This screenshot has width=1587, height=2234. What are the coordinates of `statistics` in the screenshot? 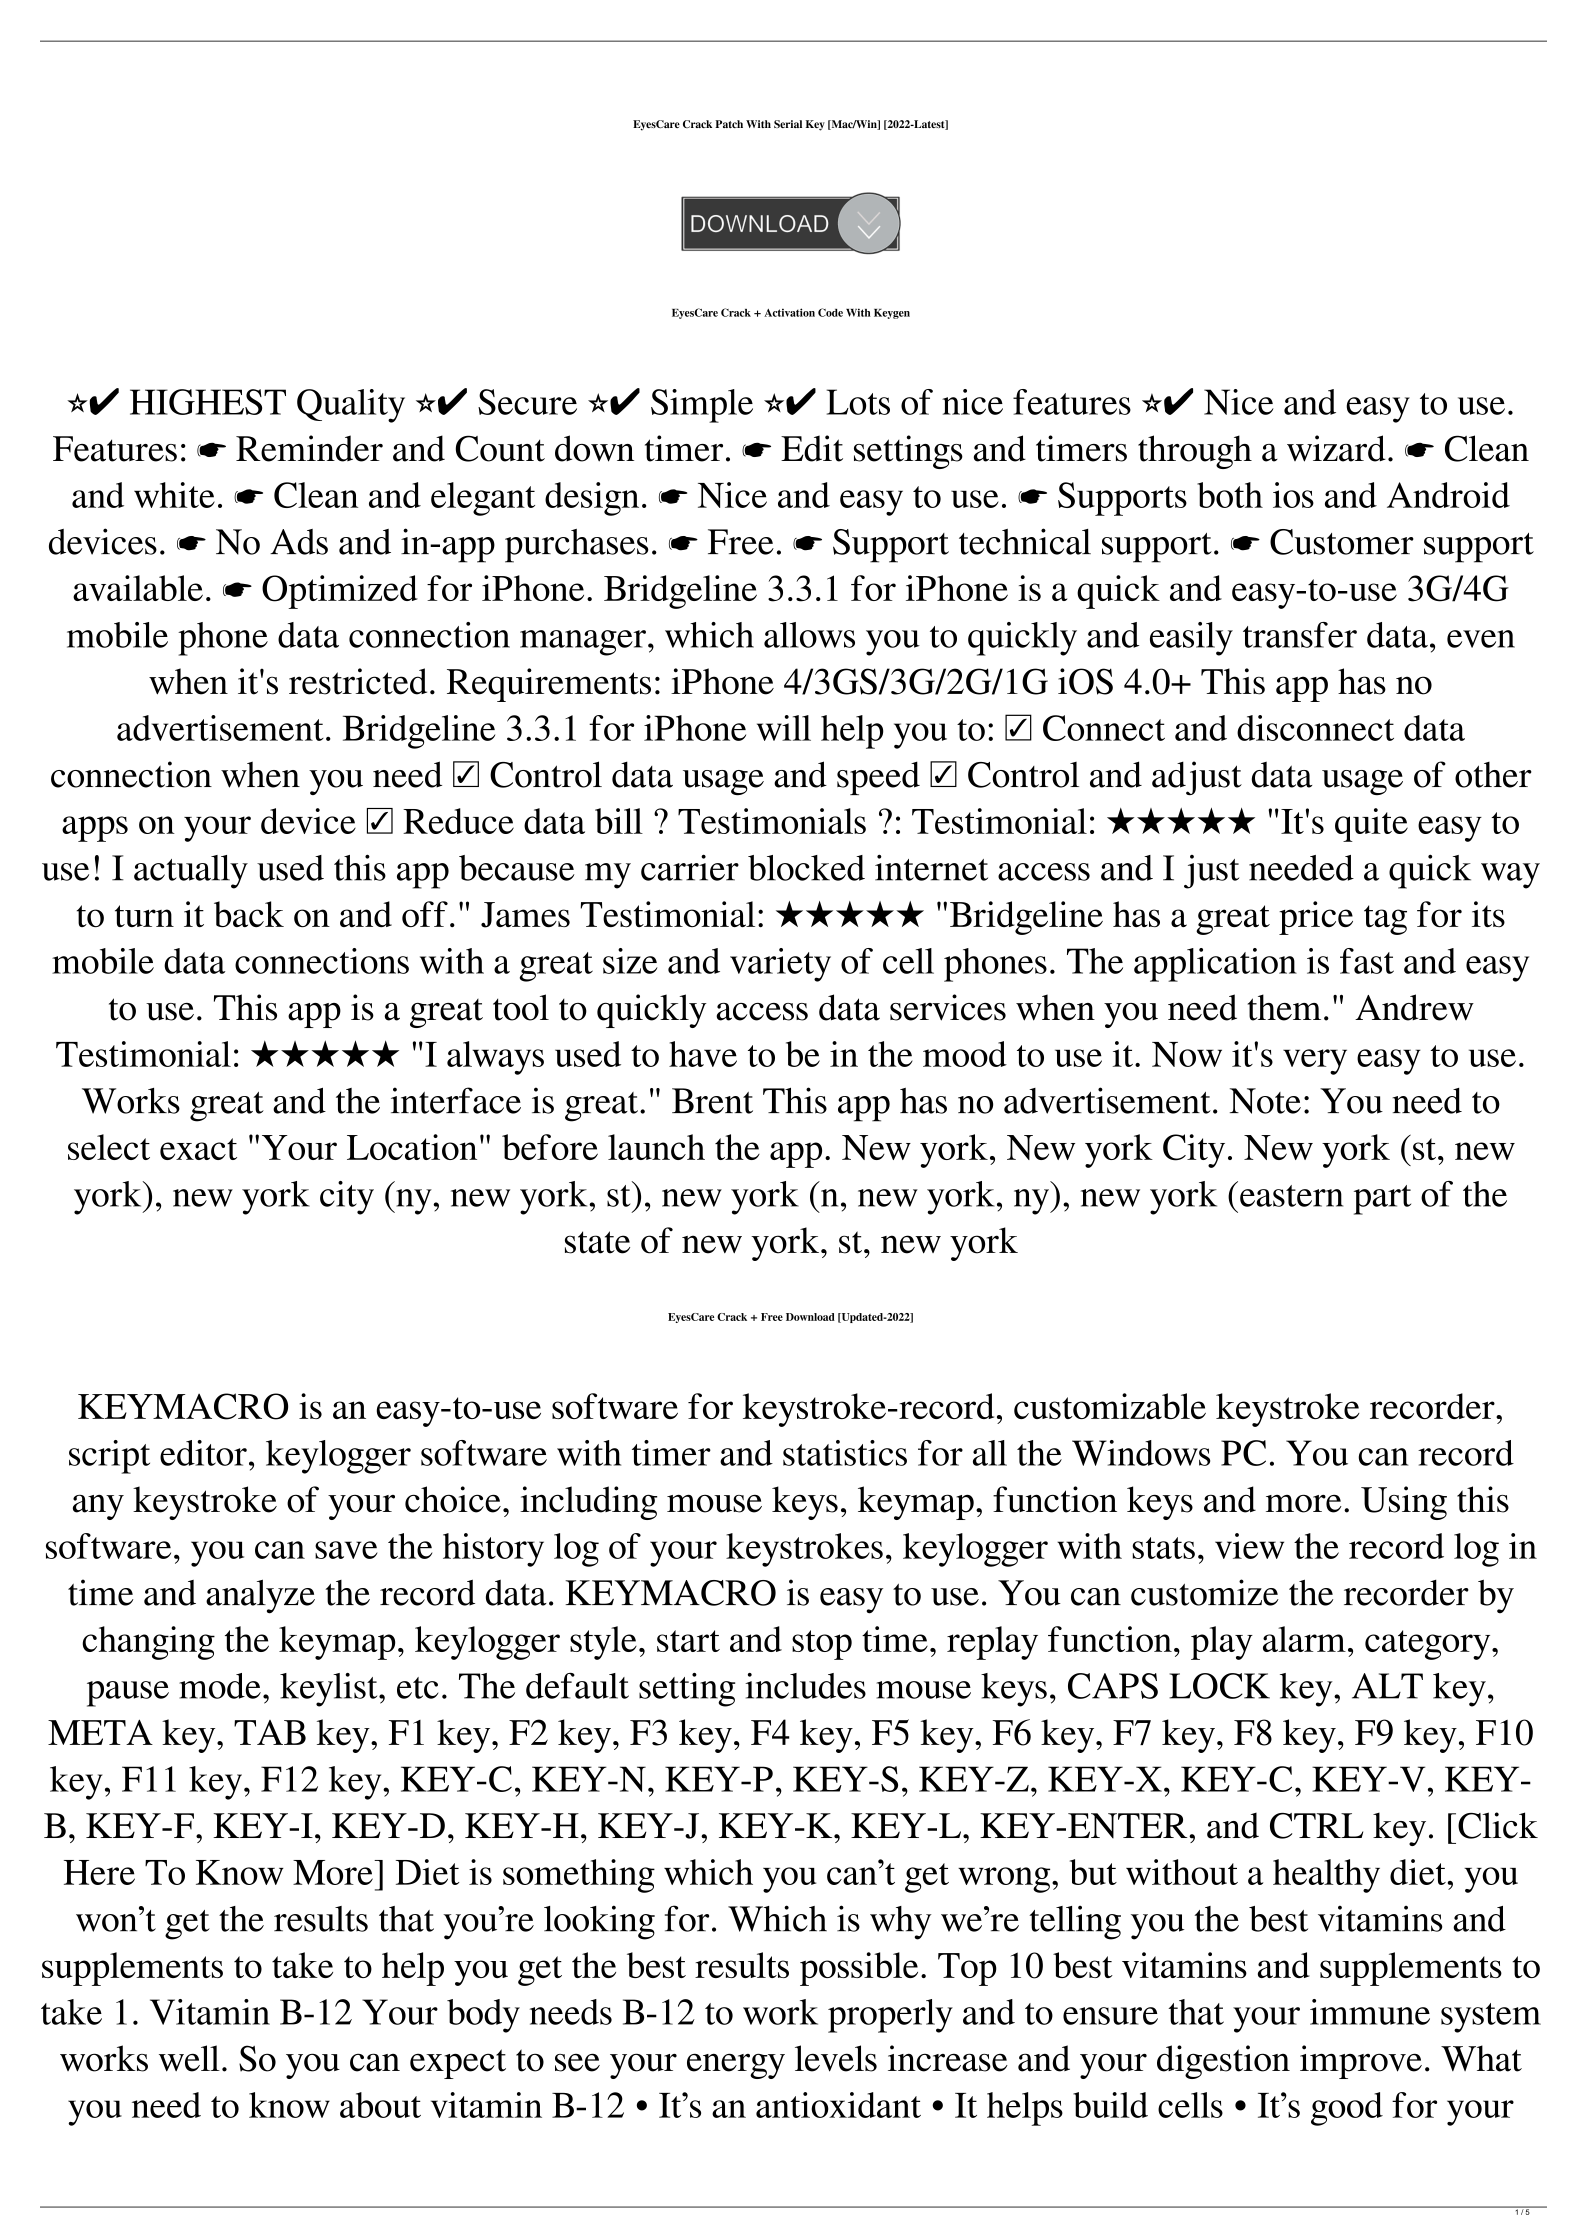 It's located at (845, 1453).
